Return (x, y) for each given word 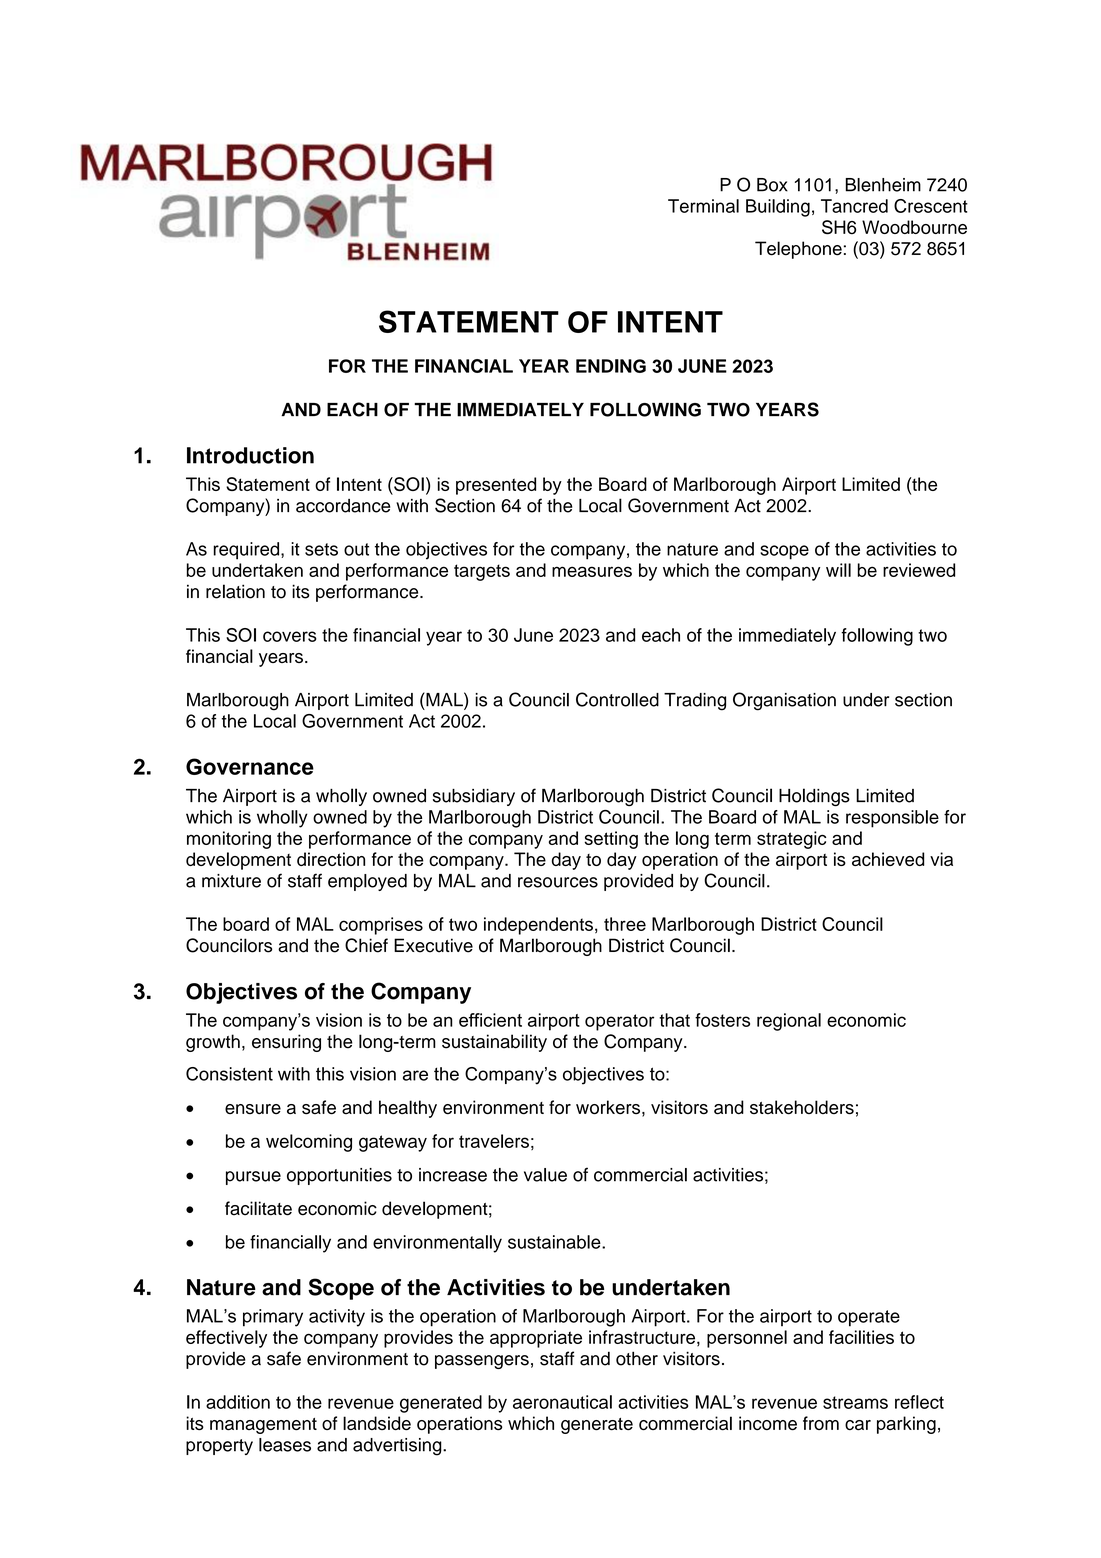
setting (611, 840)
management (263, 1426)
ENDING (611, 366)
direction (331, 859)
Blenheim (883, 185)
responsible (892, 819)
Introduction (250, 455)
